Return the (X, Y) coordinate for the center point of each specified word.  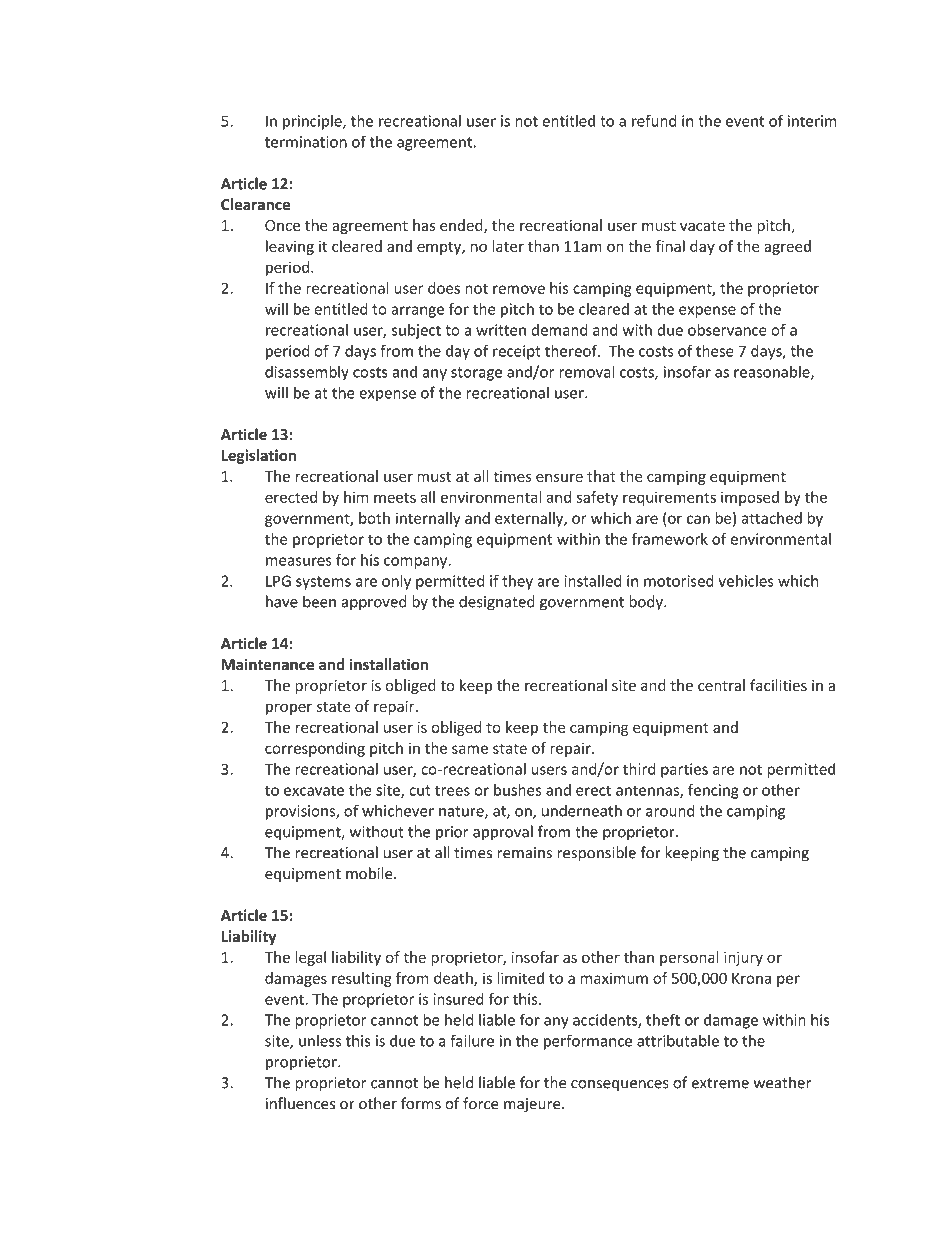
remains (525, 853)
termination (306, 142)
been (319, 601)
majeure (533, 1105)
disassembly (307, 373)
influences (300, 1103)
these (715, 351)
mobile (370, 873)
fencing (713, 791)
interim (812, 121)
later (508, 246)
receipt (517, 352)
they (517, 582)
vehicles (746, 581)
